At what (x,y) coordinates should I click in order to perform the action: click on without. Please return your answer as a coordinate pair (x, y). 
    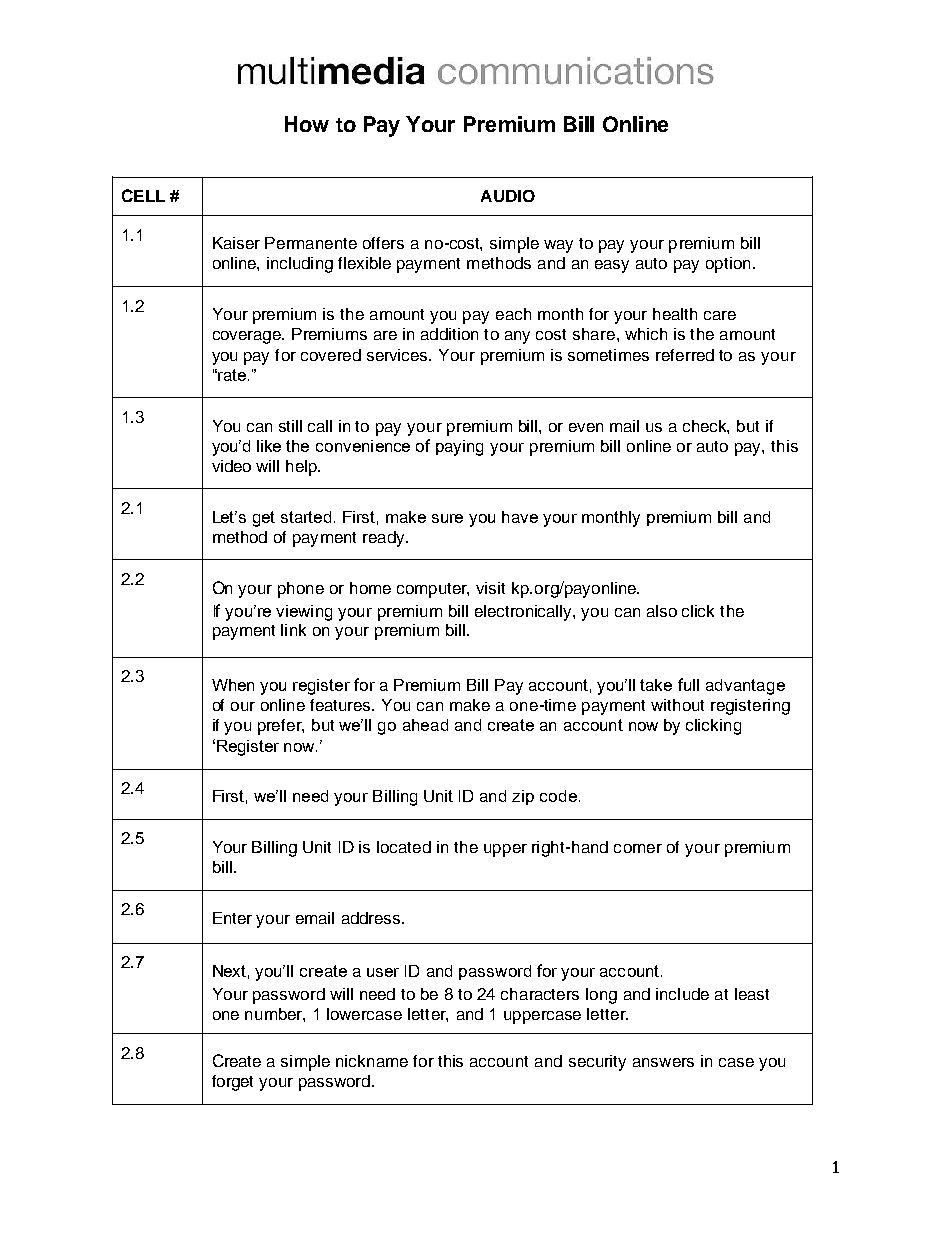
    Looking at the image, I should click on (677, 705).
